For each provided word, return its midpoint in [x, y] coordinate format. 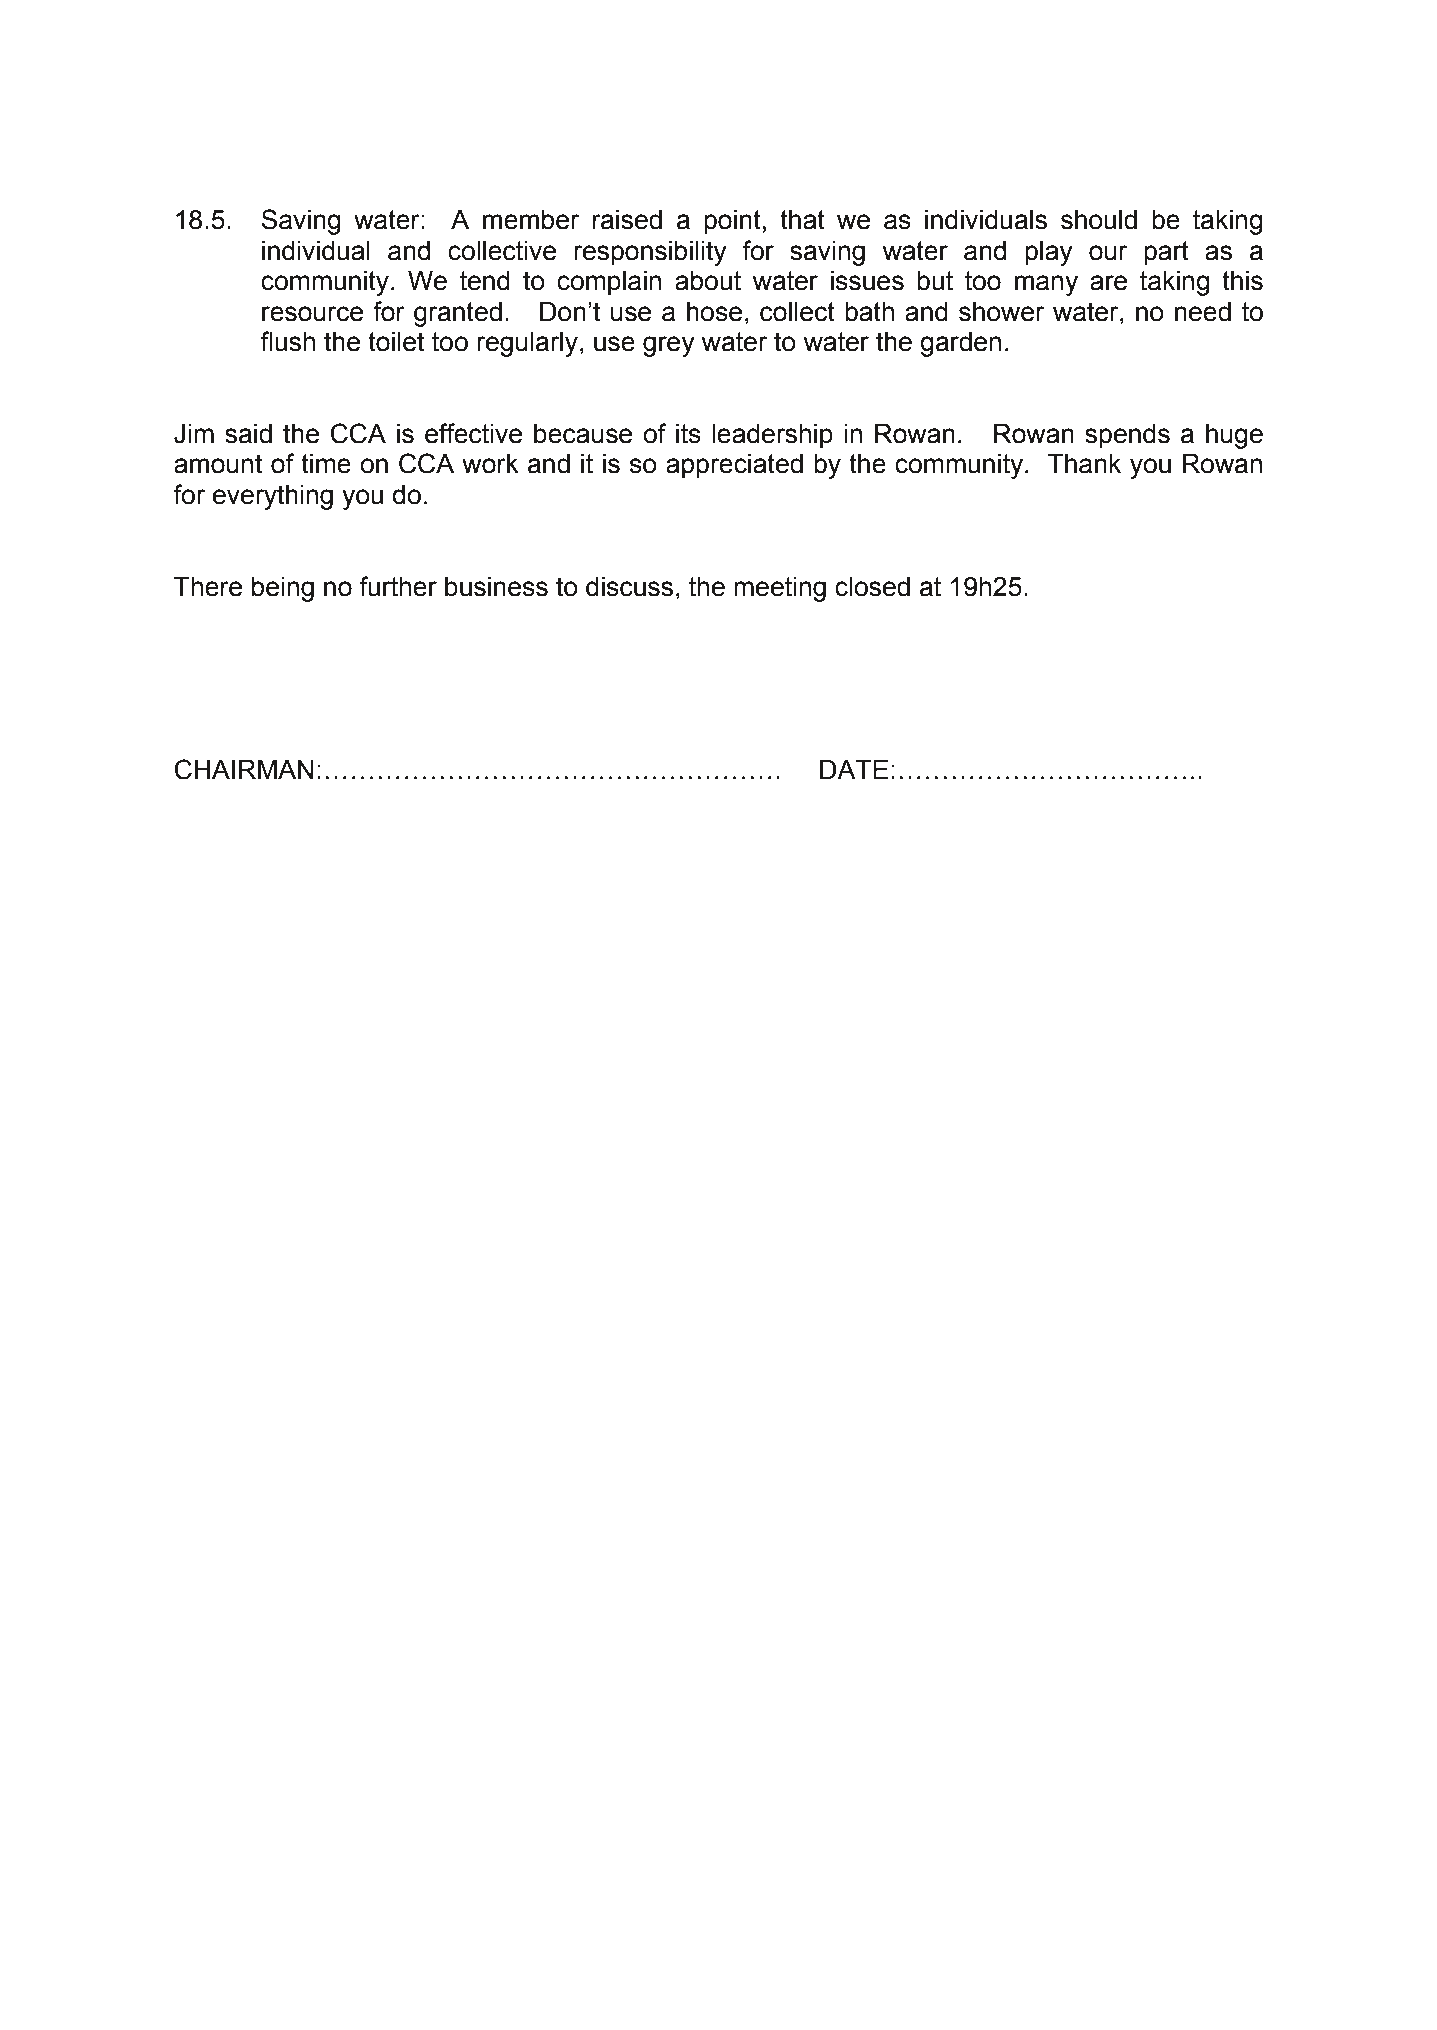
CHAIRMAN [244, 769]
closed [872, 587]
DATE [854, 769]
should [1099, 220]
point [732, 222]
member [531, 220]
